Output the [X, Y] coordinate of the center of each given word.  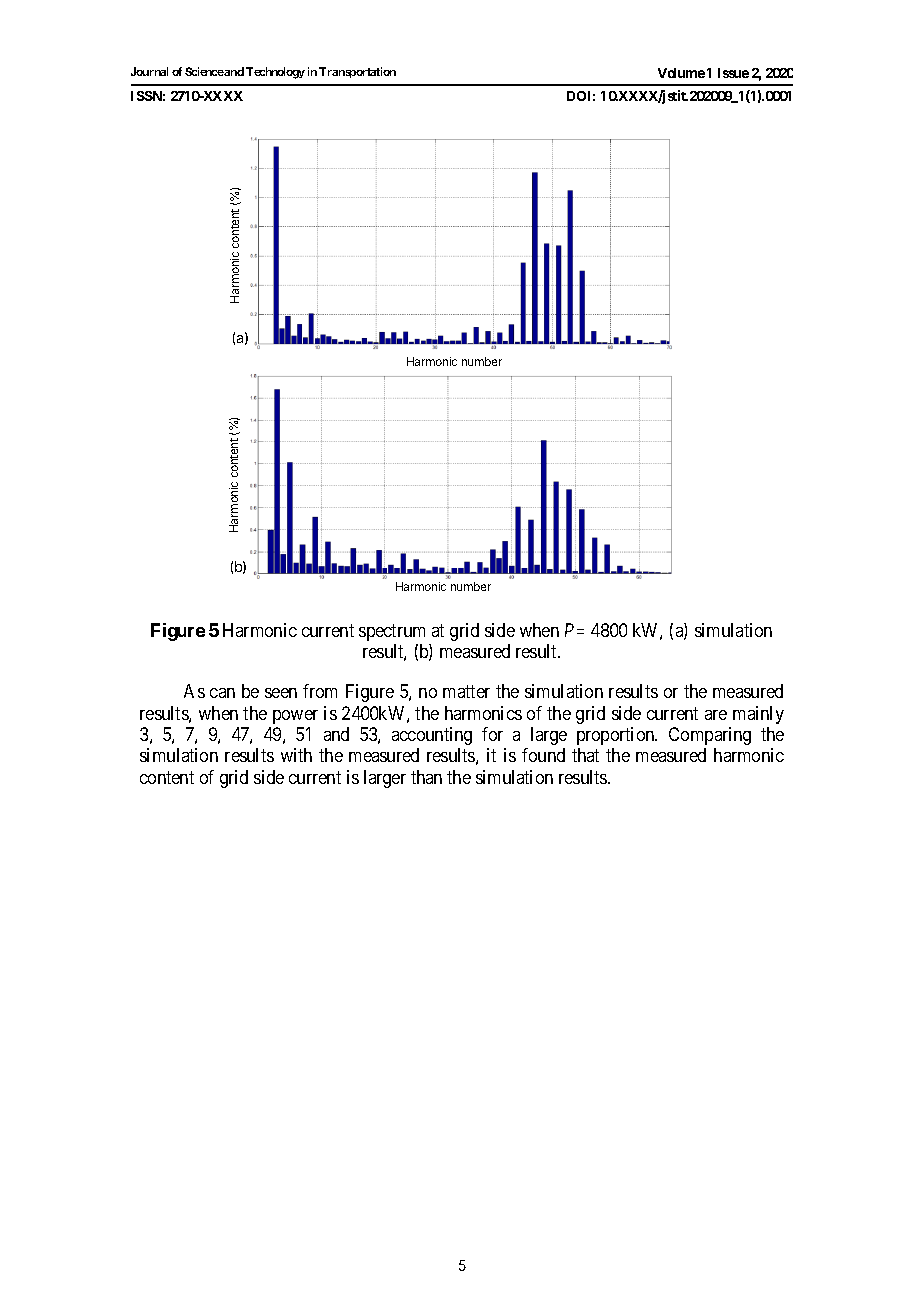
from [320, 691]
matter [466, 691]
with [296, 755]
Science [204, 71]
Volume [681, 73]
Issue [733, 73]
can [222, 693]
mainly [758, 715]
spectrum [392, 632]
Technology [275, 73]
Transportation [357, 72]
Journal [149, 71]
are [716, 715]
